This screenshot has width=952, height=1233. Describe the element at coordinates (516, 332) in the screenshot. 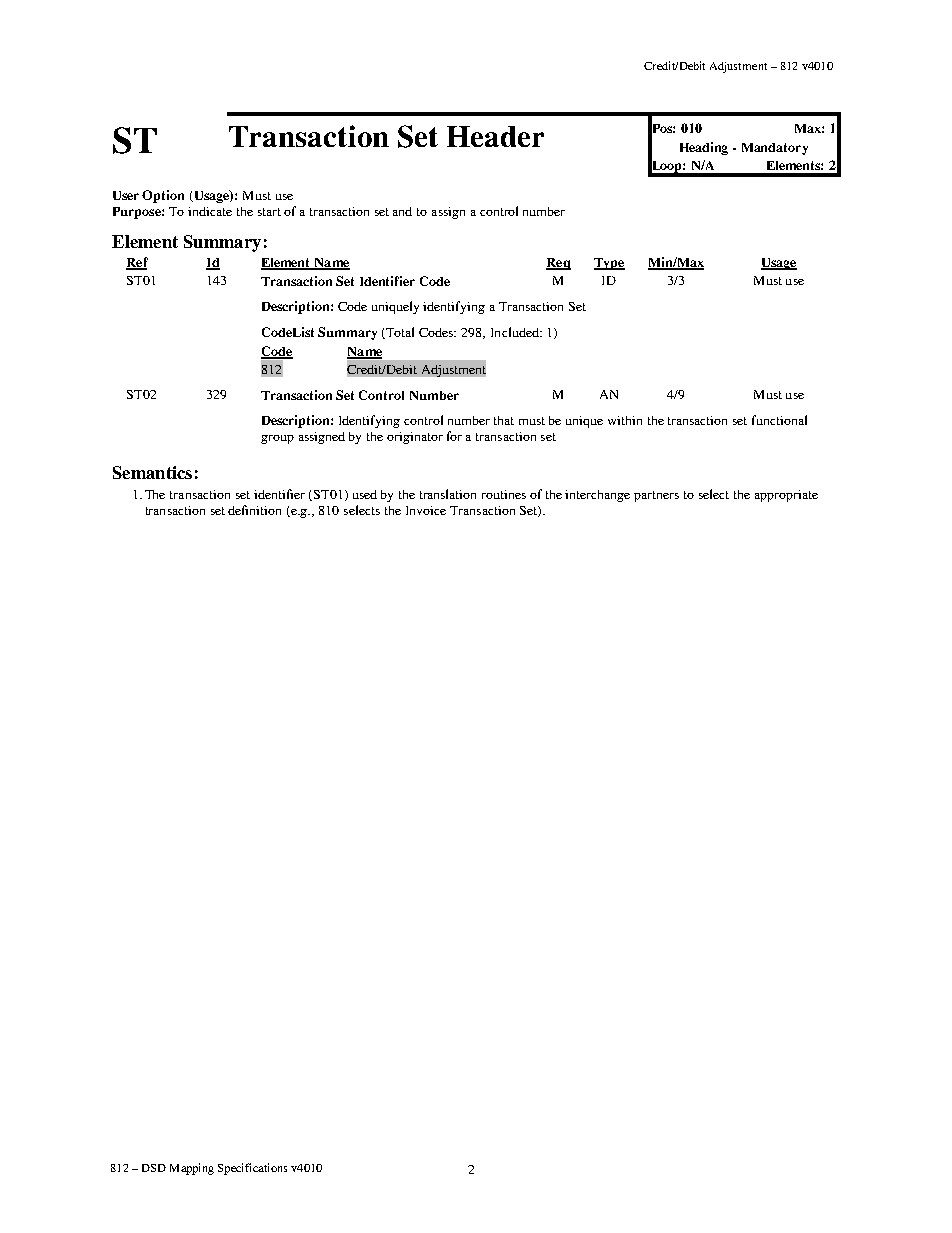

I see `Included` at that location.
